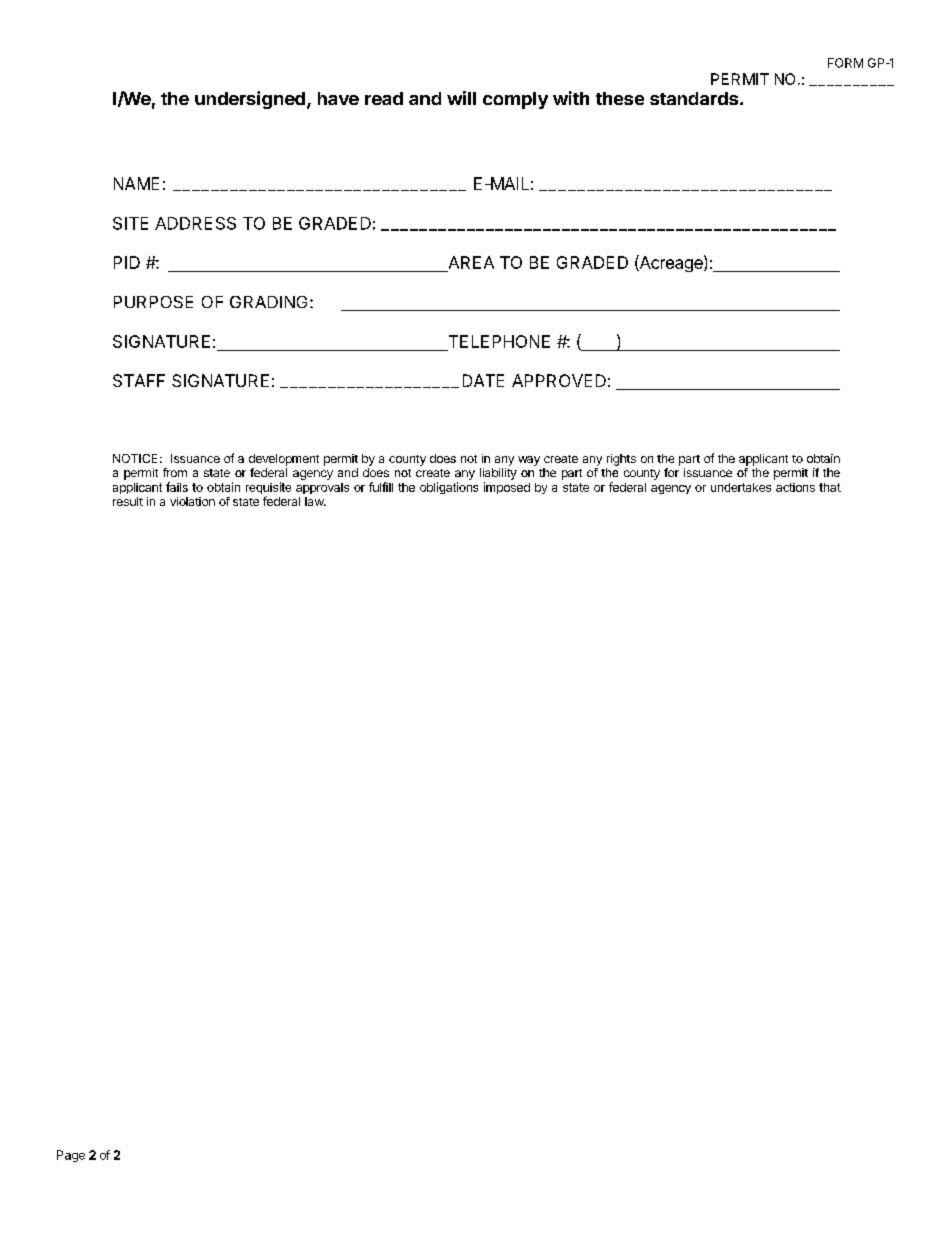 The width and height of the screenshot is (952, 1233). Describe the element at coordinates (499, 341) in the screenshot. I see `TELEPHONE` at that location.
